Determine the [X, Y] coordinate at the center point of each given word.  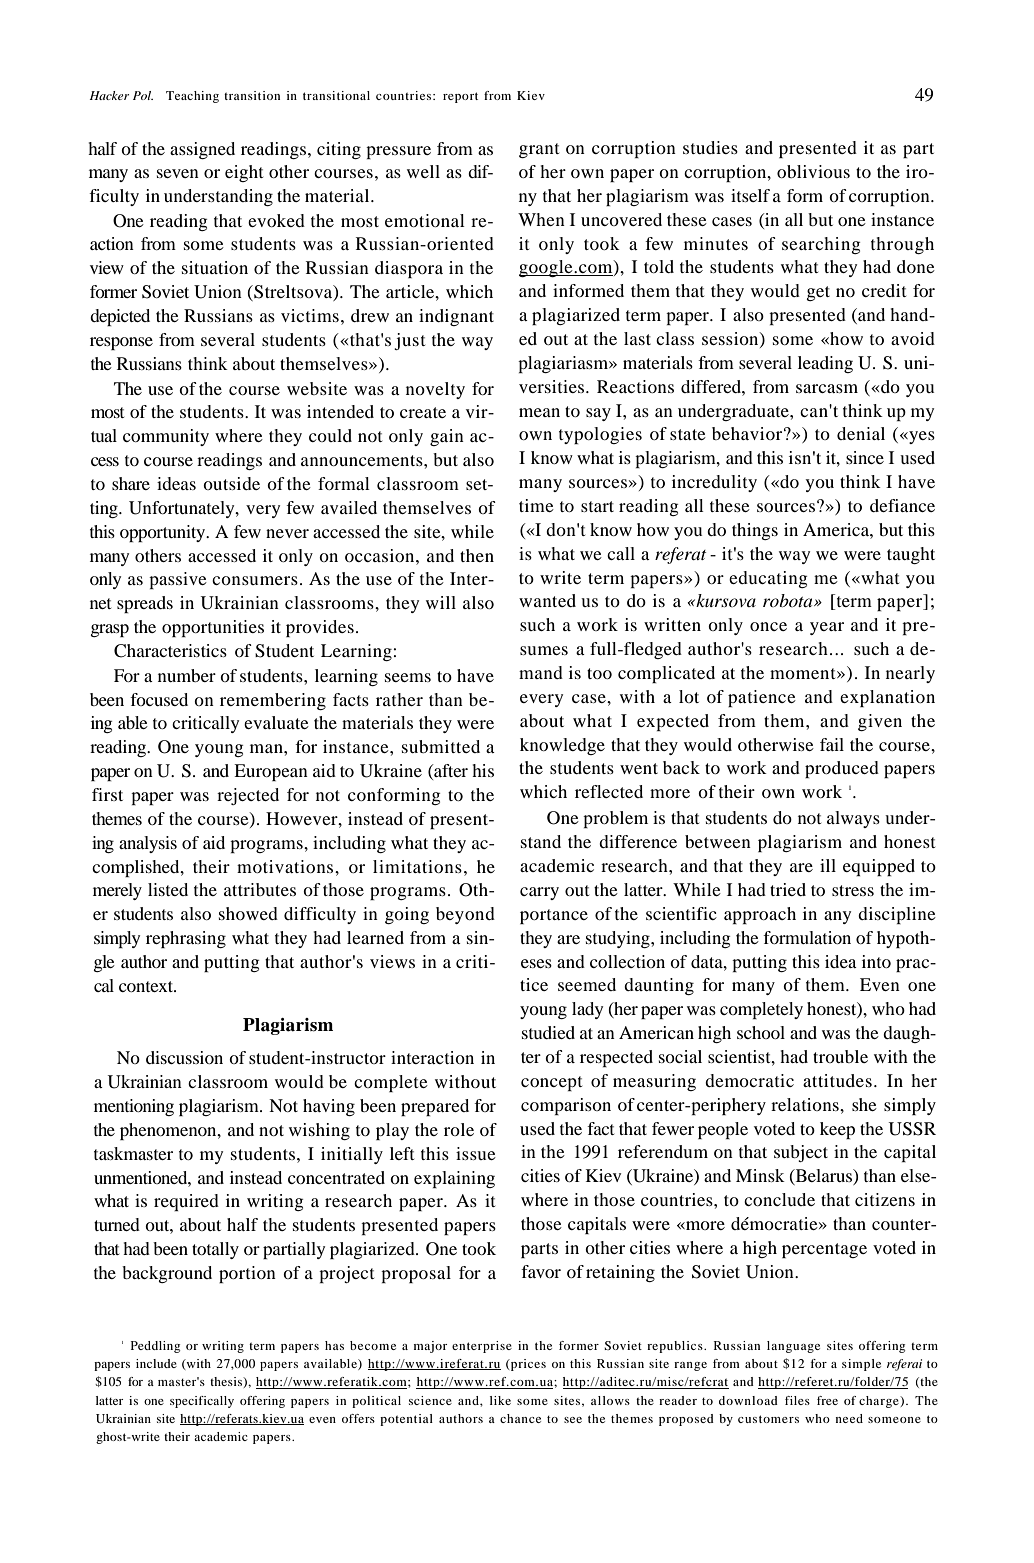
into [876, 961]
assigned [202, 150]
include [156, 1363]
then [477, 555]
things [755, 531]
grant [539, 150]
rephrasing [186, 939]
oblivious [813, 171]
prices [527, 1365]
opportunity [164, 533]
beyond [465, 915]
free [827, 1400]
